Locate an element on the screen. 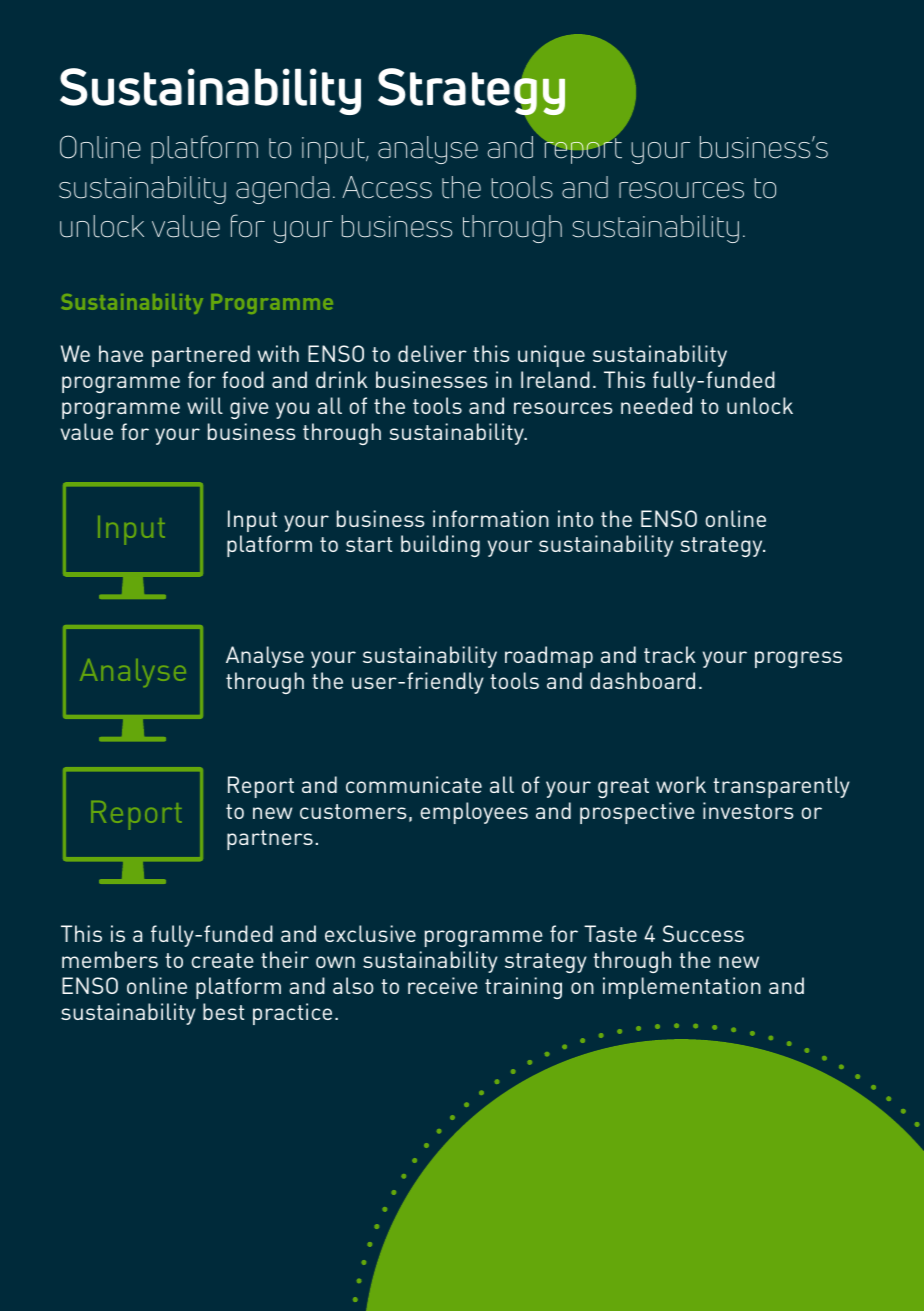 This screenshot has width=924, height=1311. building is located at coordinates (440, 546).
